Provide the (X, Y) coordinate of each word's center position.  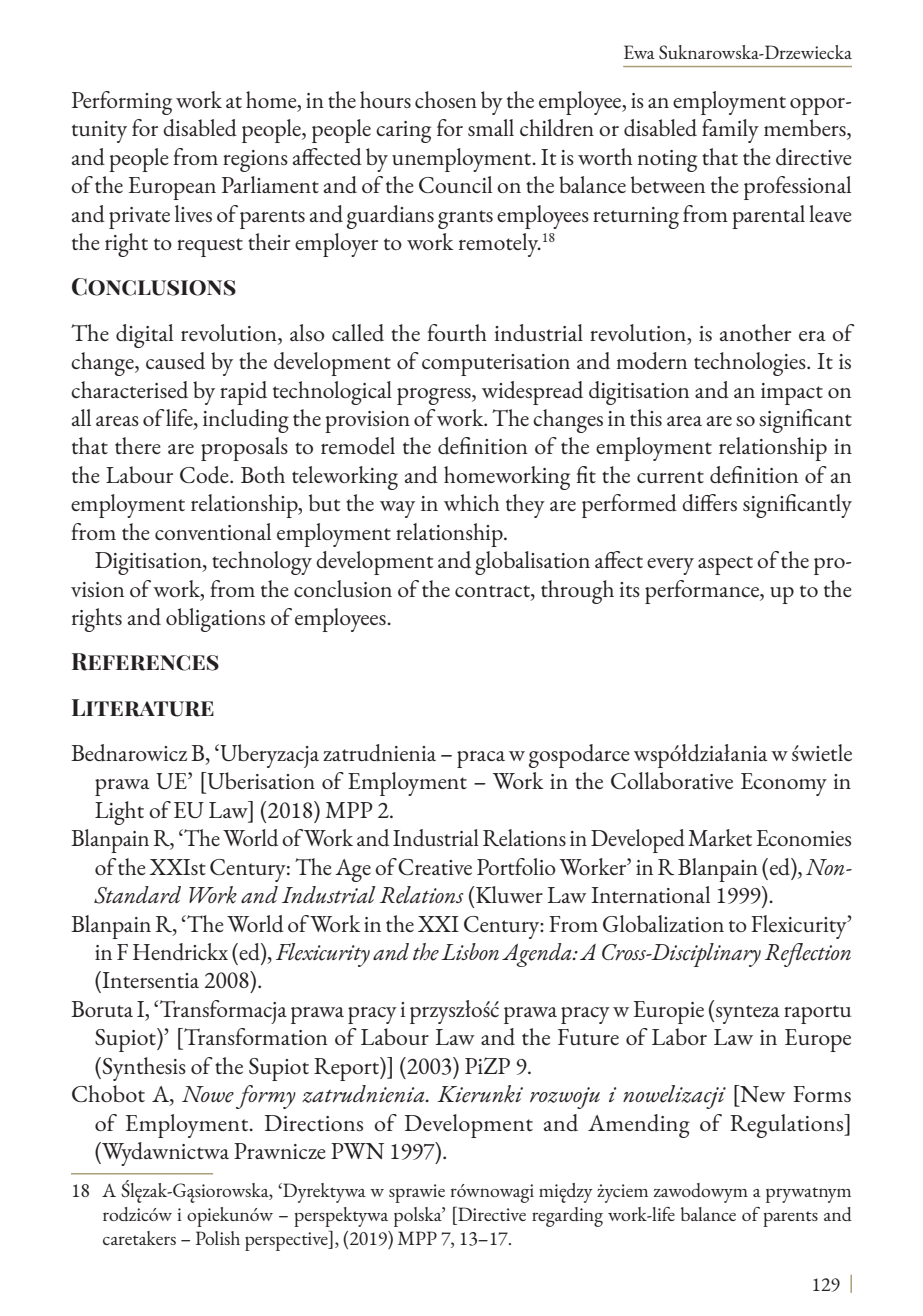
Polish (218, 1238)
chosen (446, 99)
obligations (215, 620)
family (730, 131)
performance (703, 592)
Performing (122, 103)
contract (493, 591)
